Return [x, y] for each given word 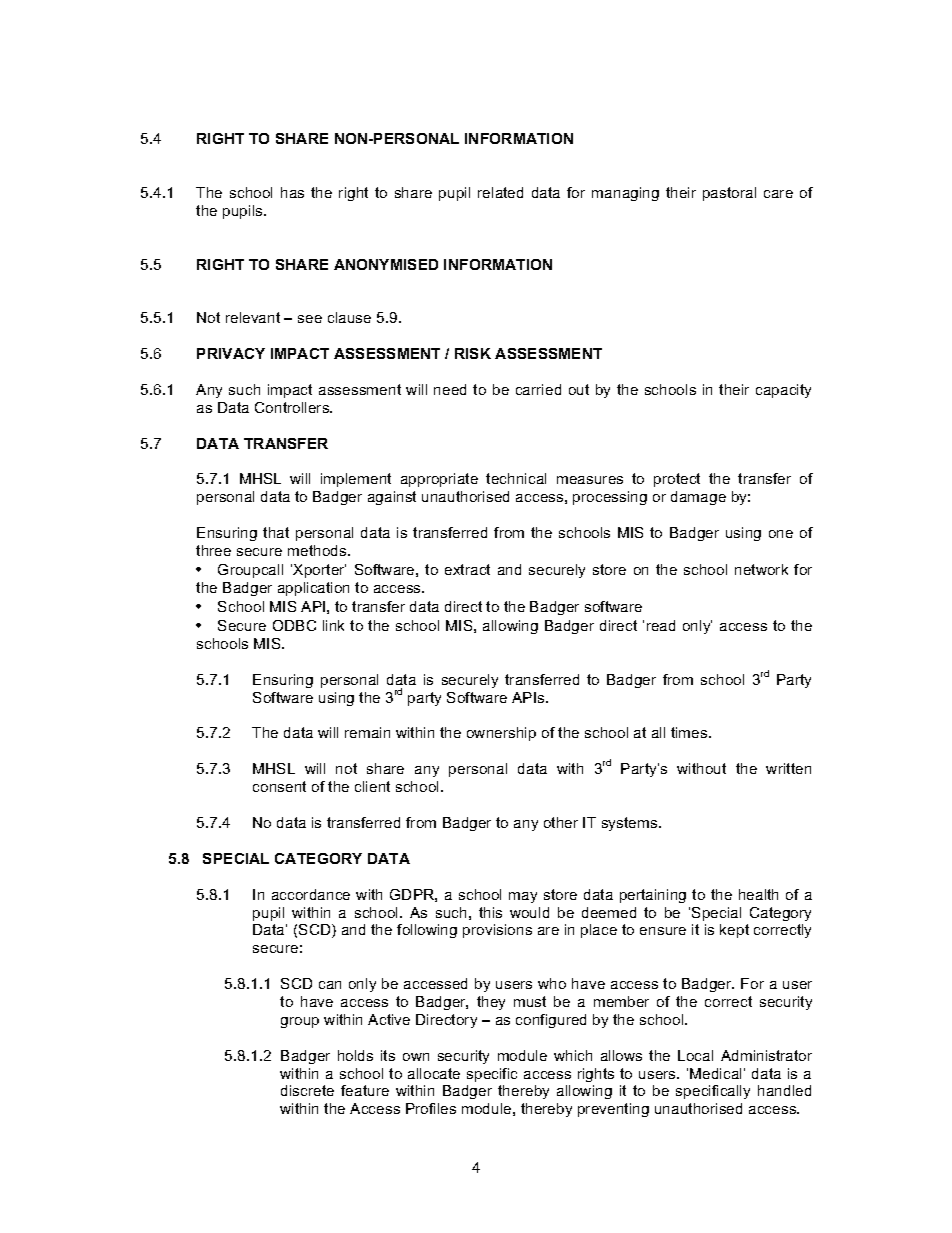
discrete [307, 1090]
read [661, 625]
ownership [501, 734]
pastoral [729, 194]
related [500, 192]
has [292, 192]
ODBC [294, 625]
